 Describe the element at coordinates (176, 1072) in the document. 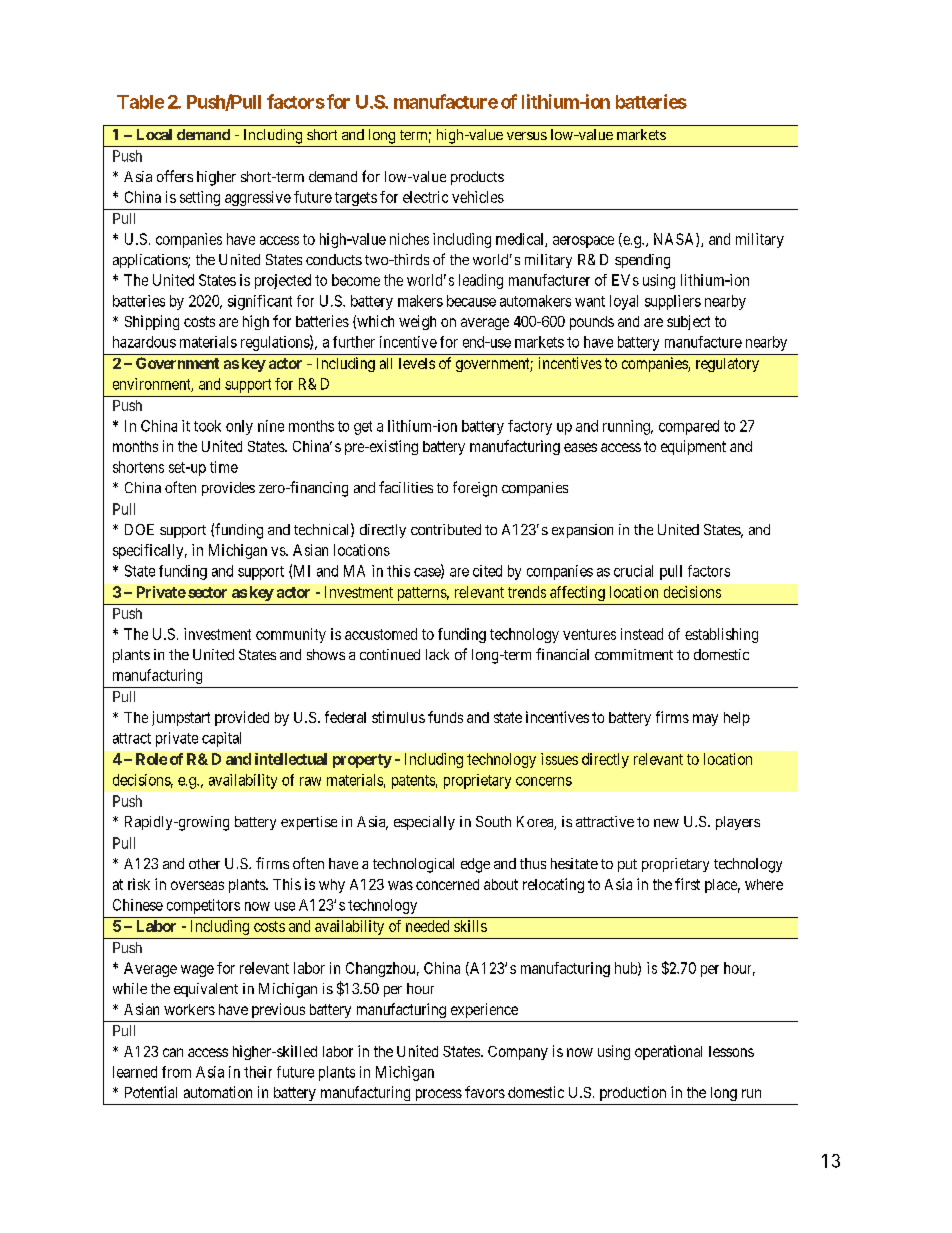

I see `from` at that location.
